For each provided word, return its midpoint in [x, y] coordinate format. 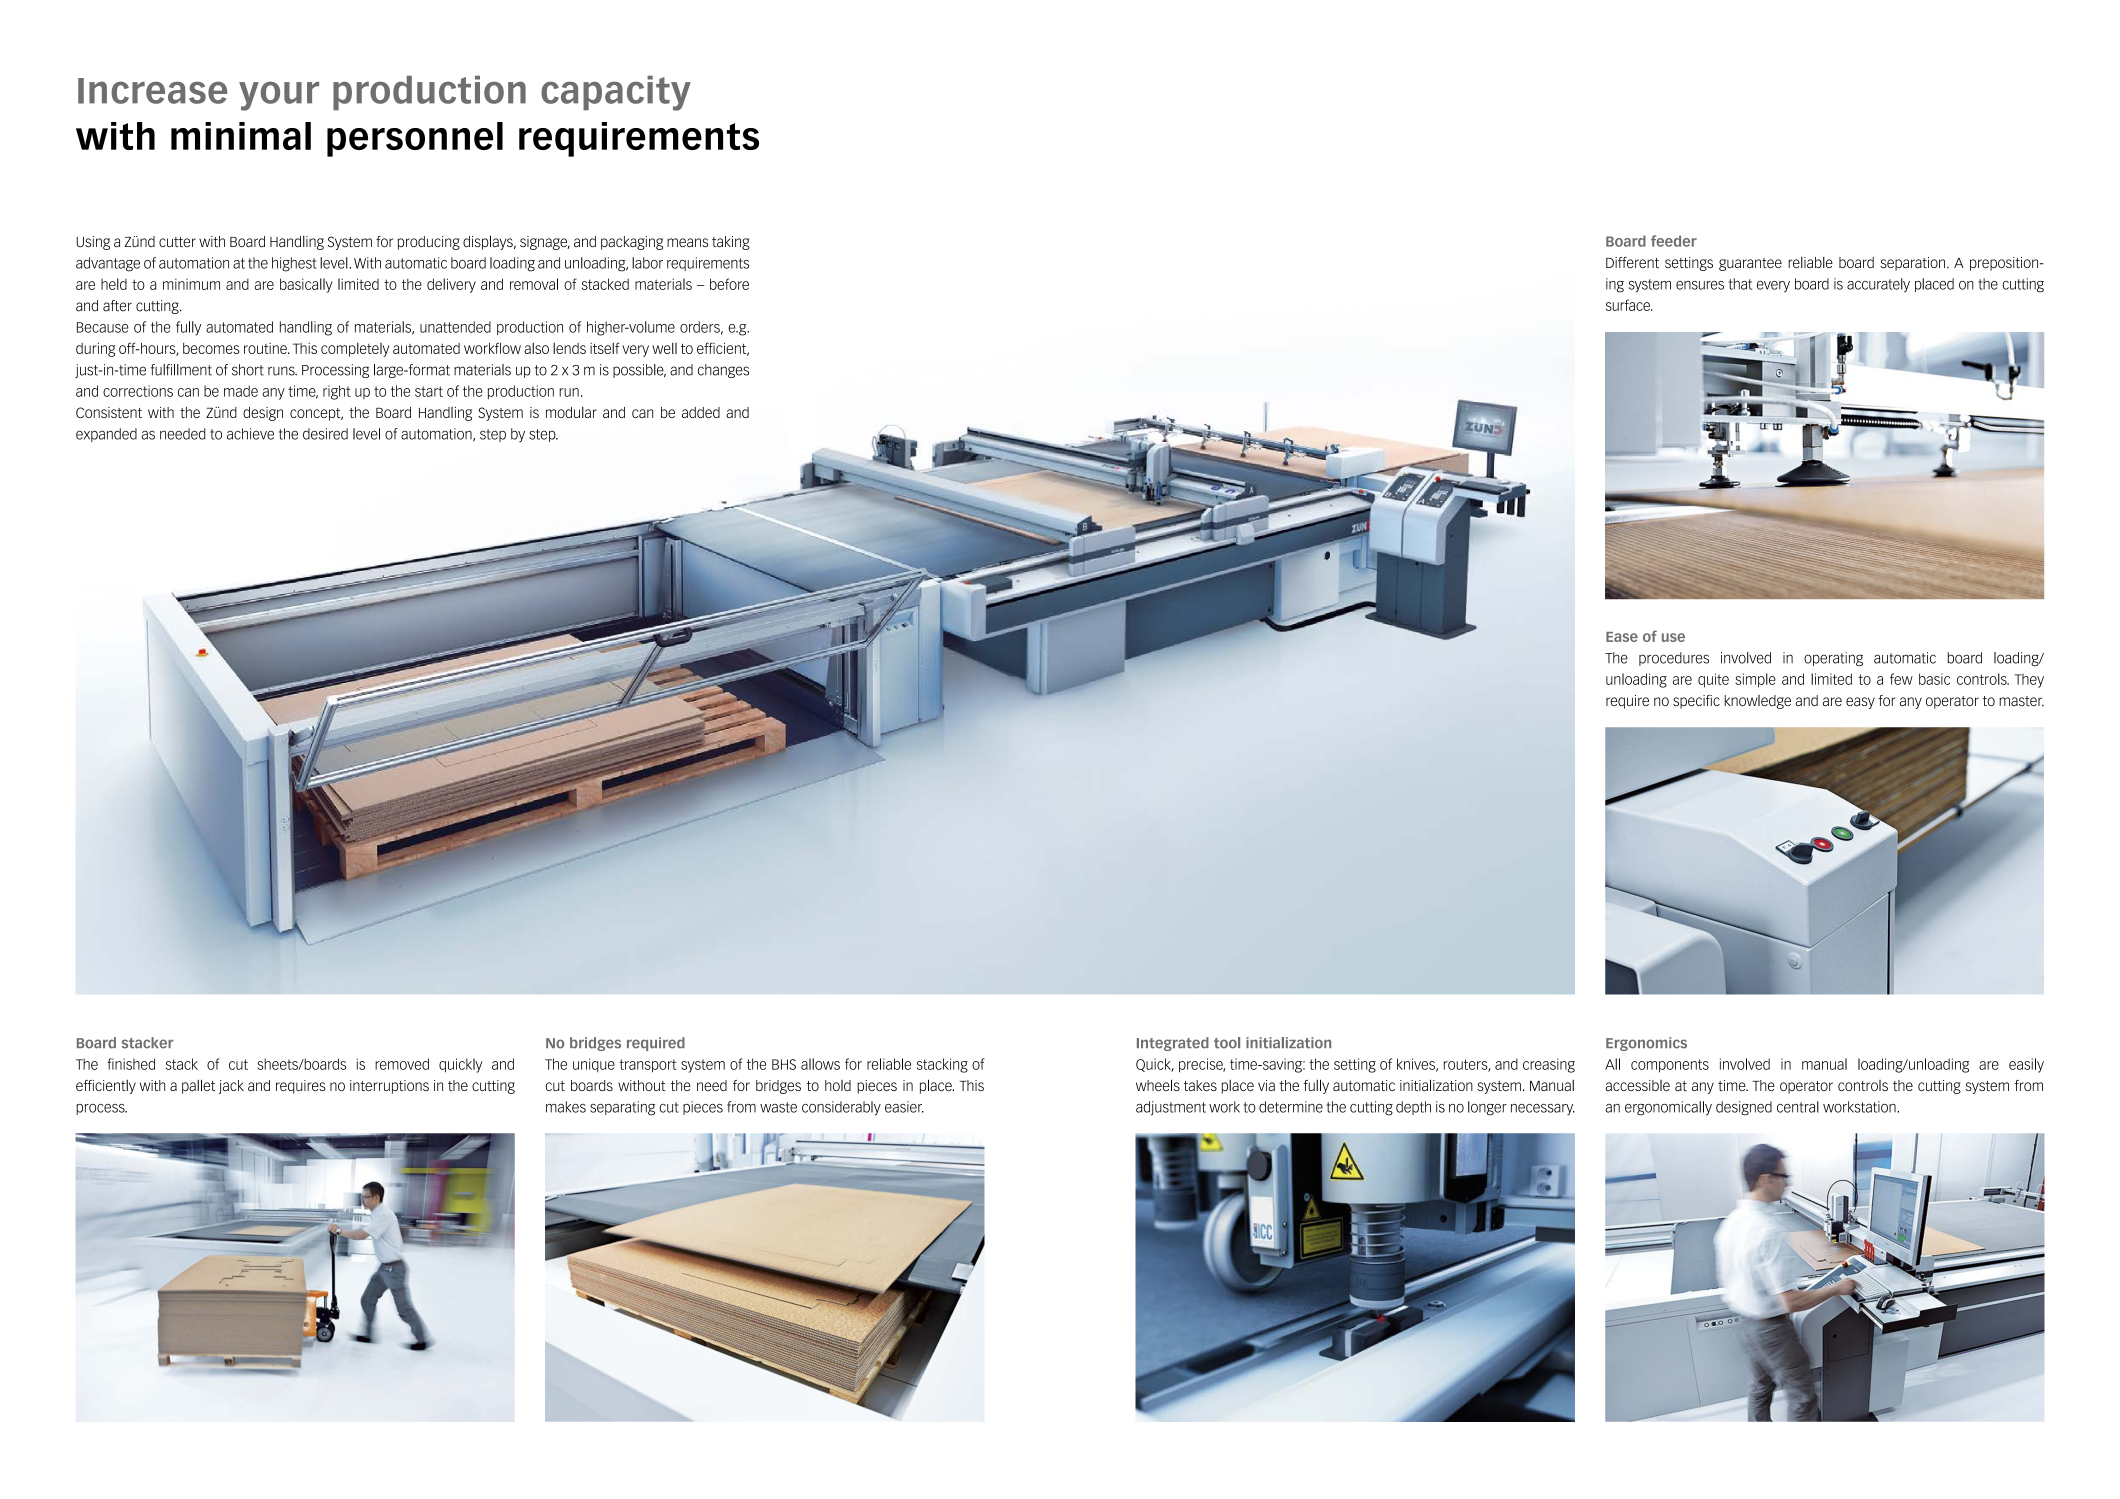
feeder [1674, 241]
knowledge [1757, 702]
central [1798, 1107]
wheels [1158, 1085]
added [701, 412]
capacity [616, 93]
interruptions [389, 1087]
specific [1696, 702]
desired [325, 434]
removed [402, 1064]
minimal [241, 136]
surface [1629, 305]
